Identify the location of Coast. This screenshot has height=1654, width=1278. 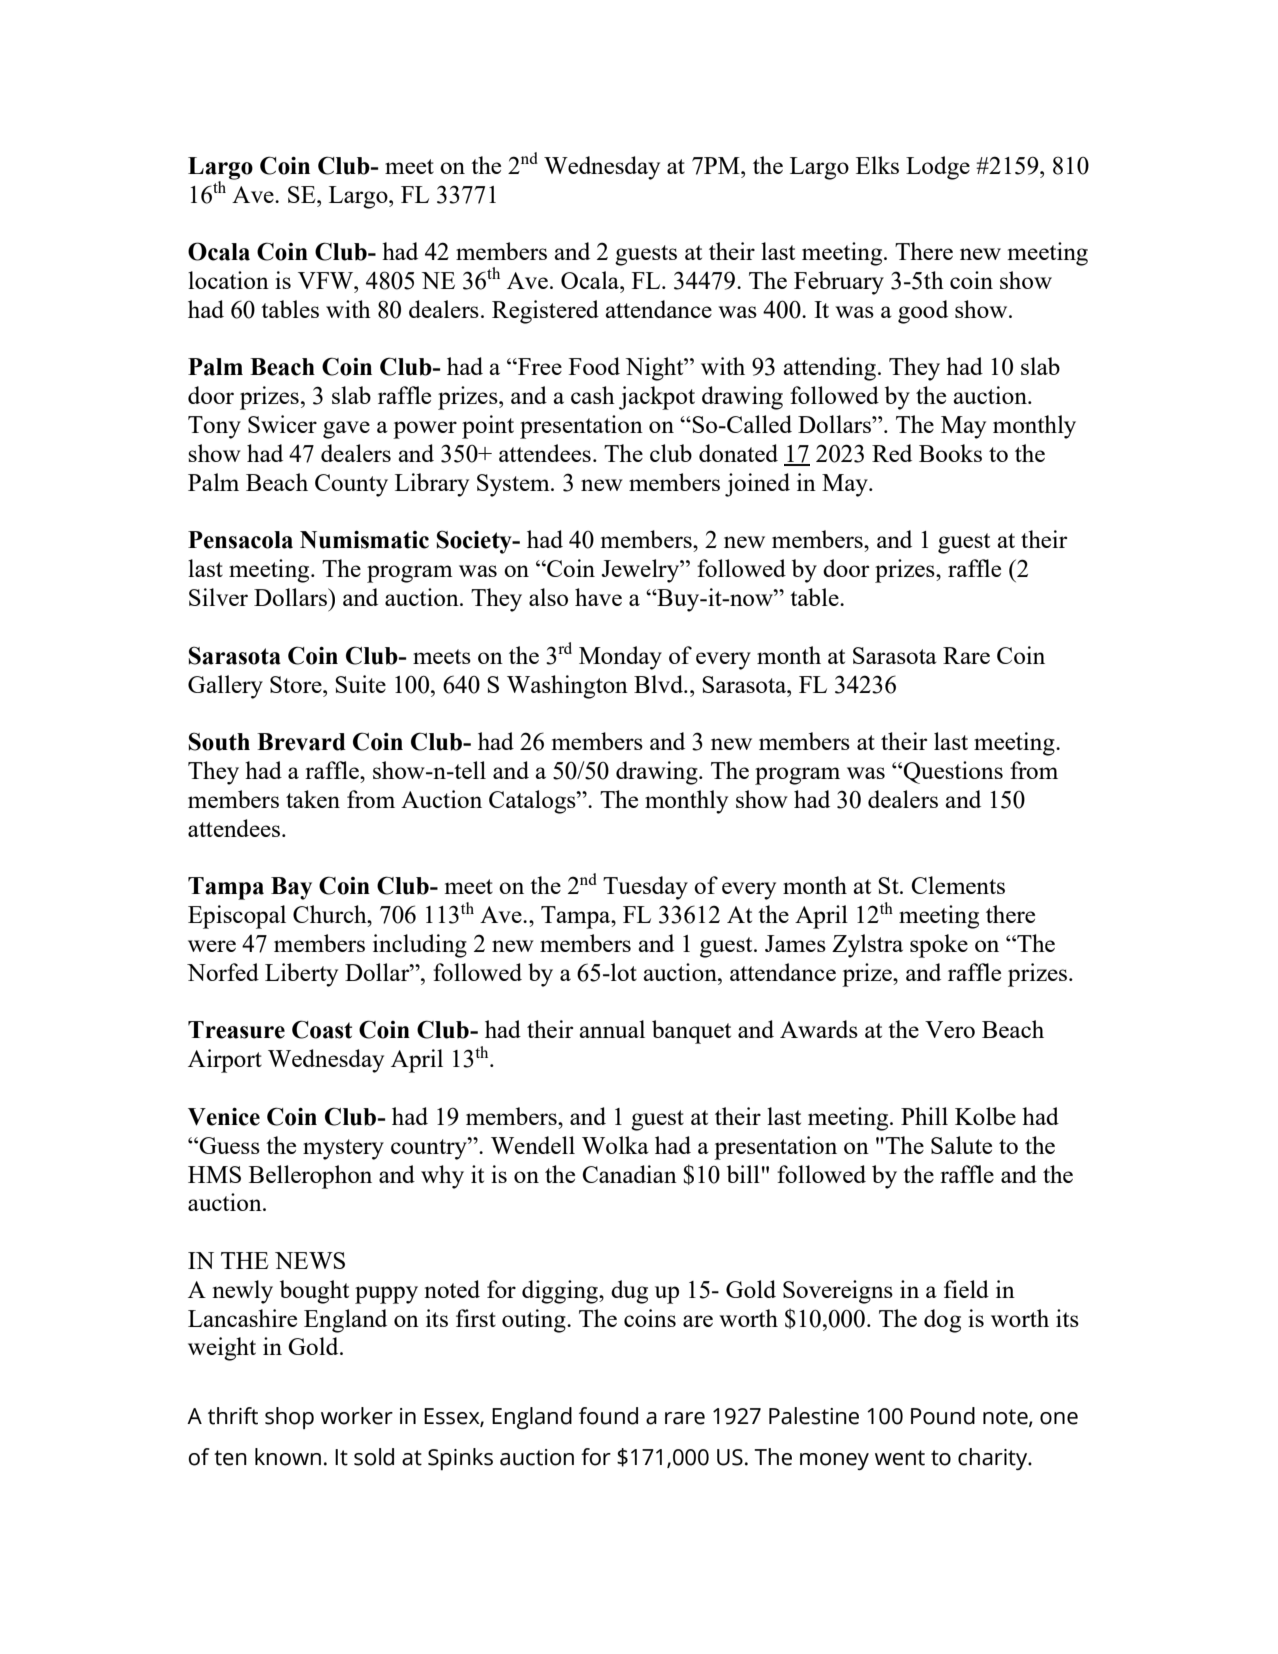
(322, 1029).
